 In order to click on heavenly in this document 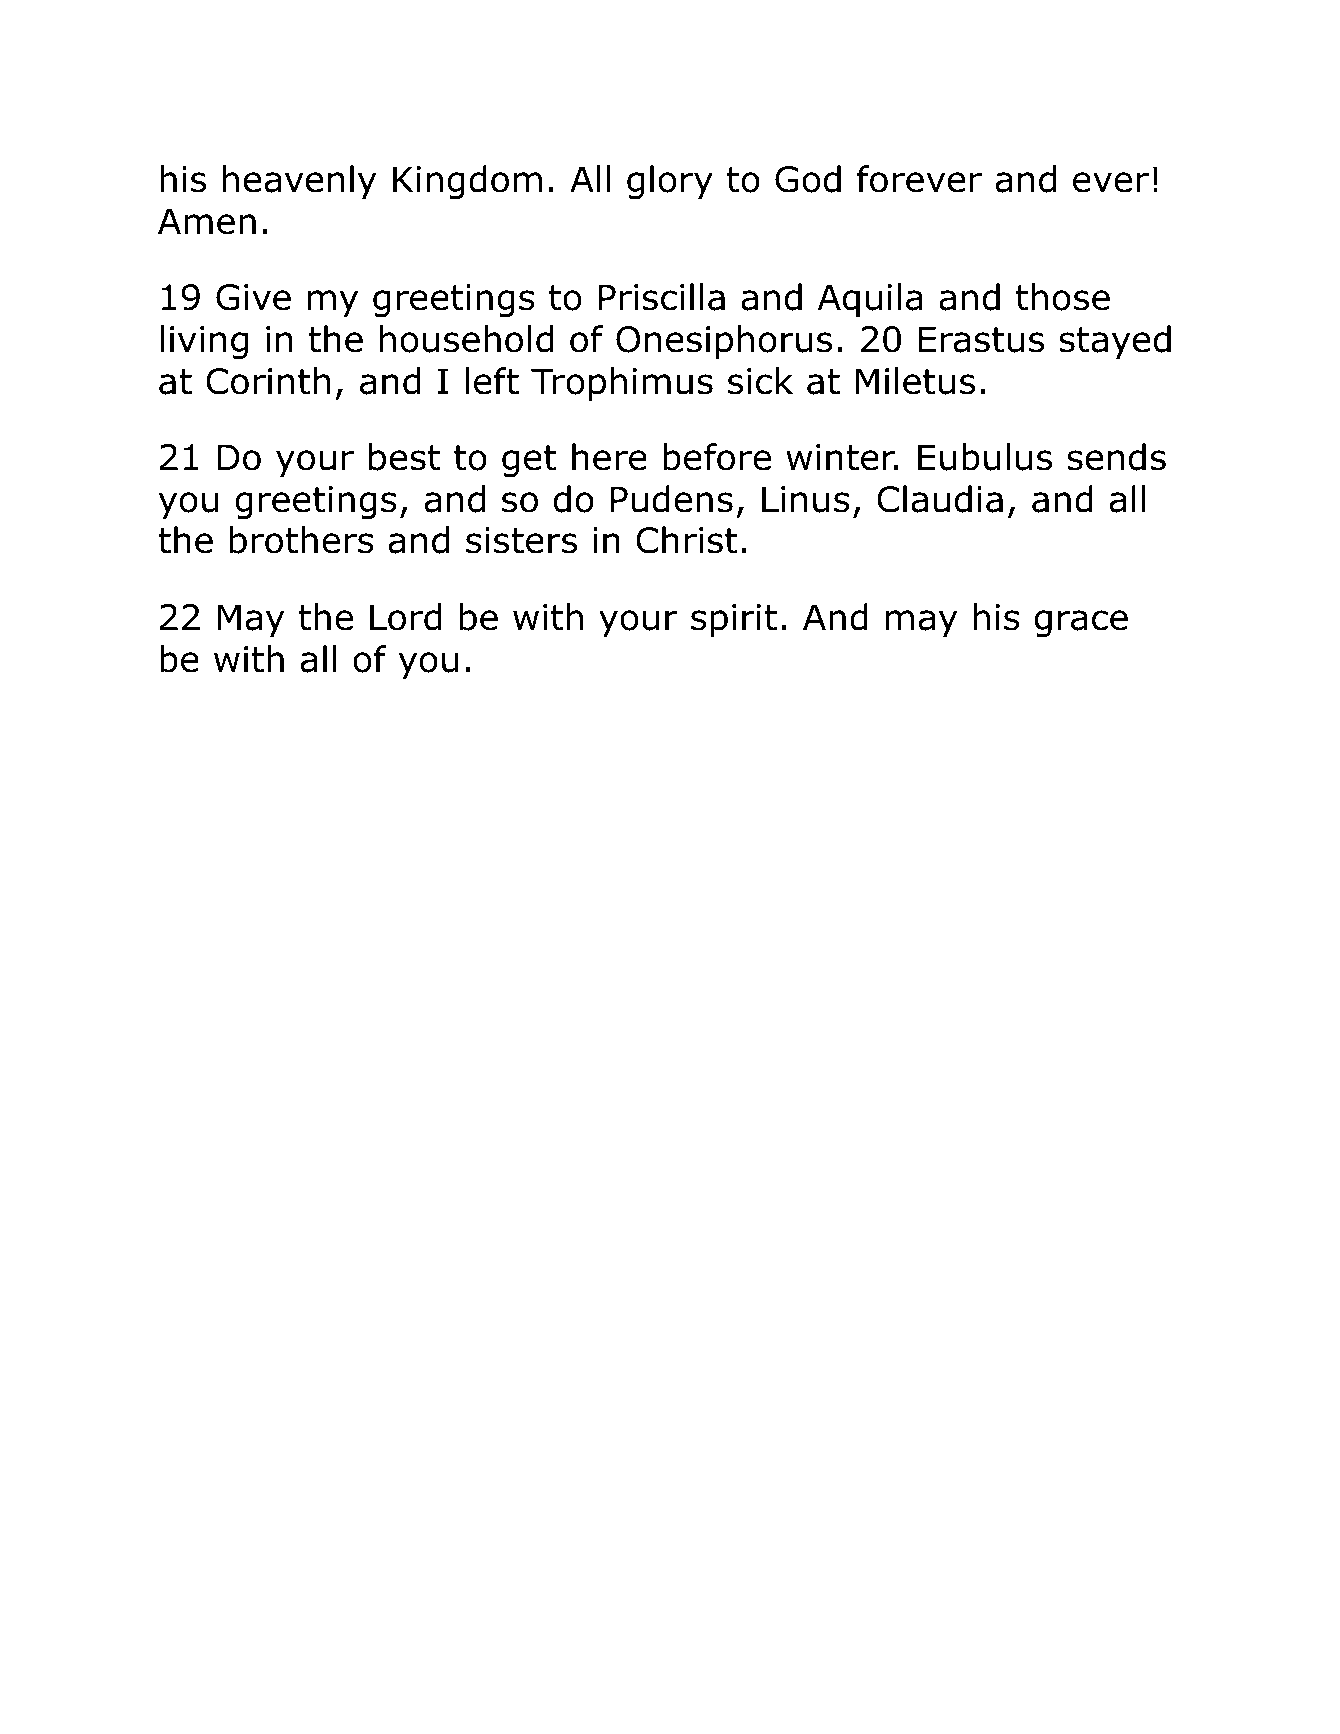, I will do `click(299, 182)`.
